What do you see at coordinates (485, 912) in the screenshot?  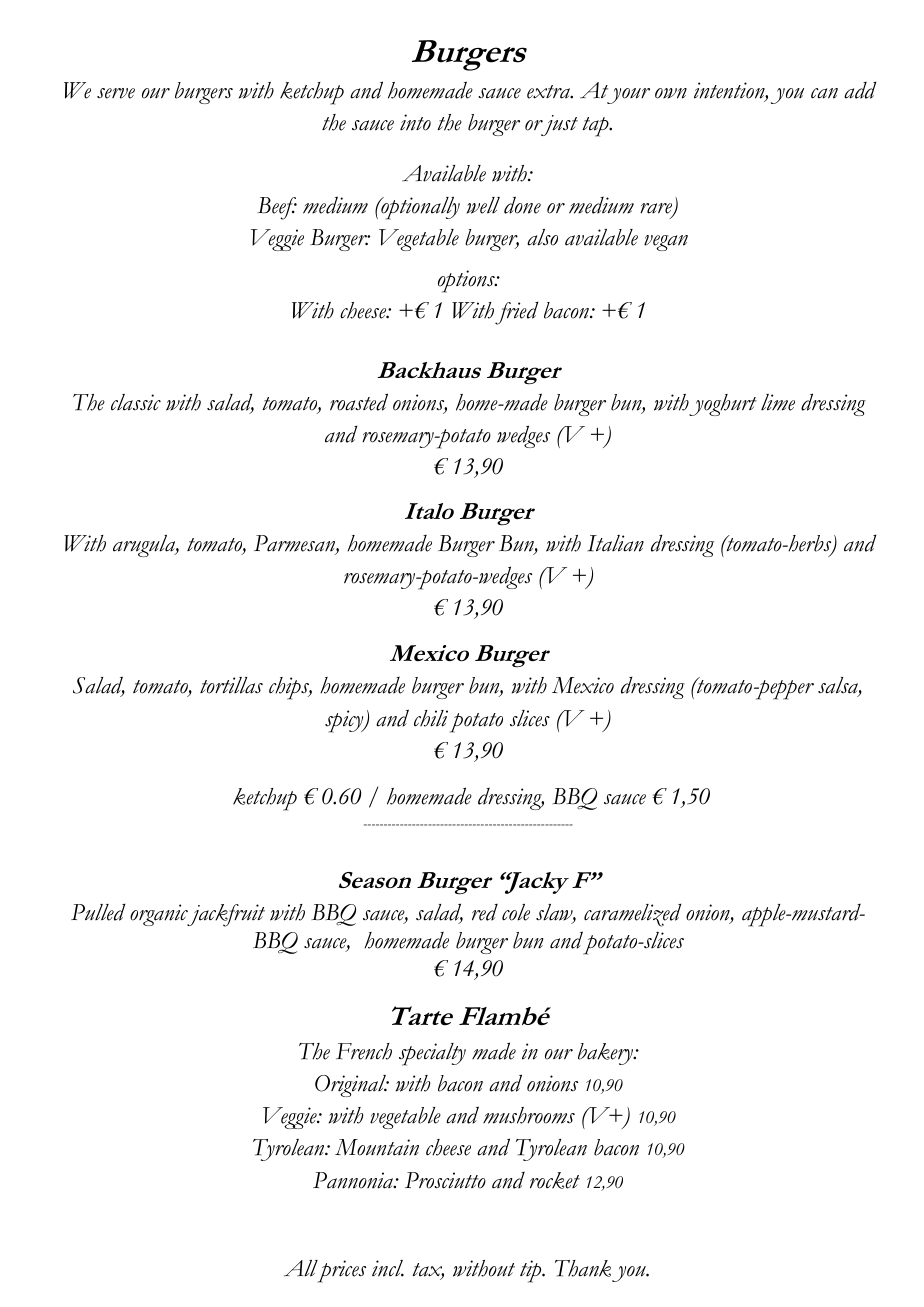 I see `red` at bounding box center [485, 912].
